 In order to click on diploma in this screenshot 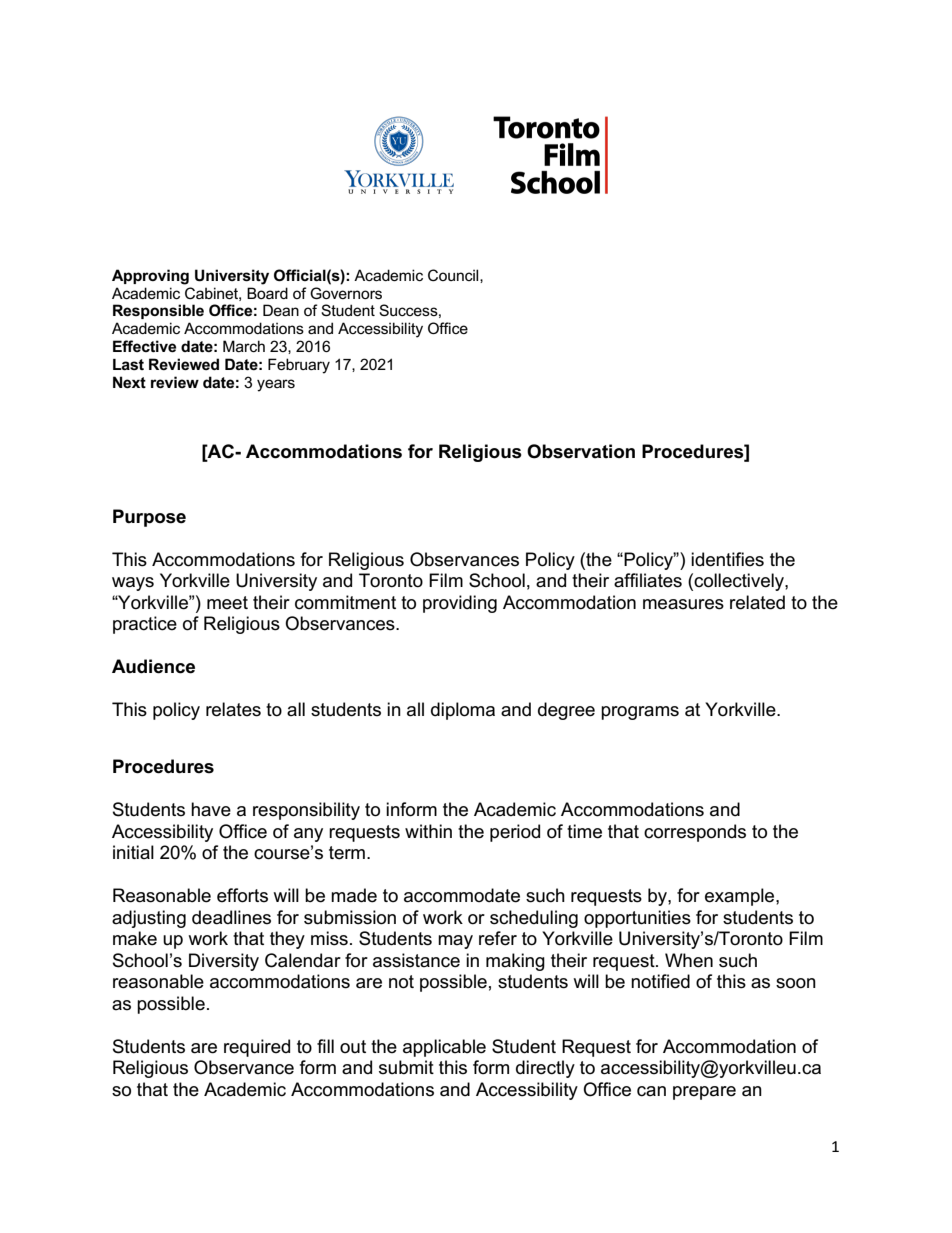, I will do `click(463, 711)`.
